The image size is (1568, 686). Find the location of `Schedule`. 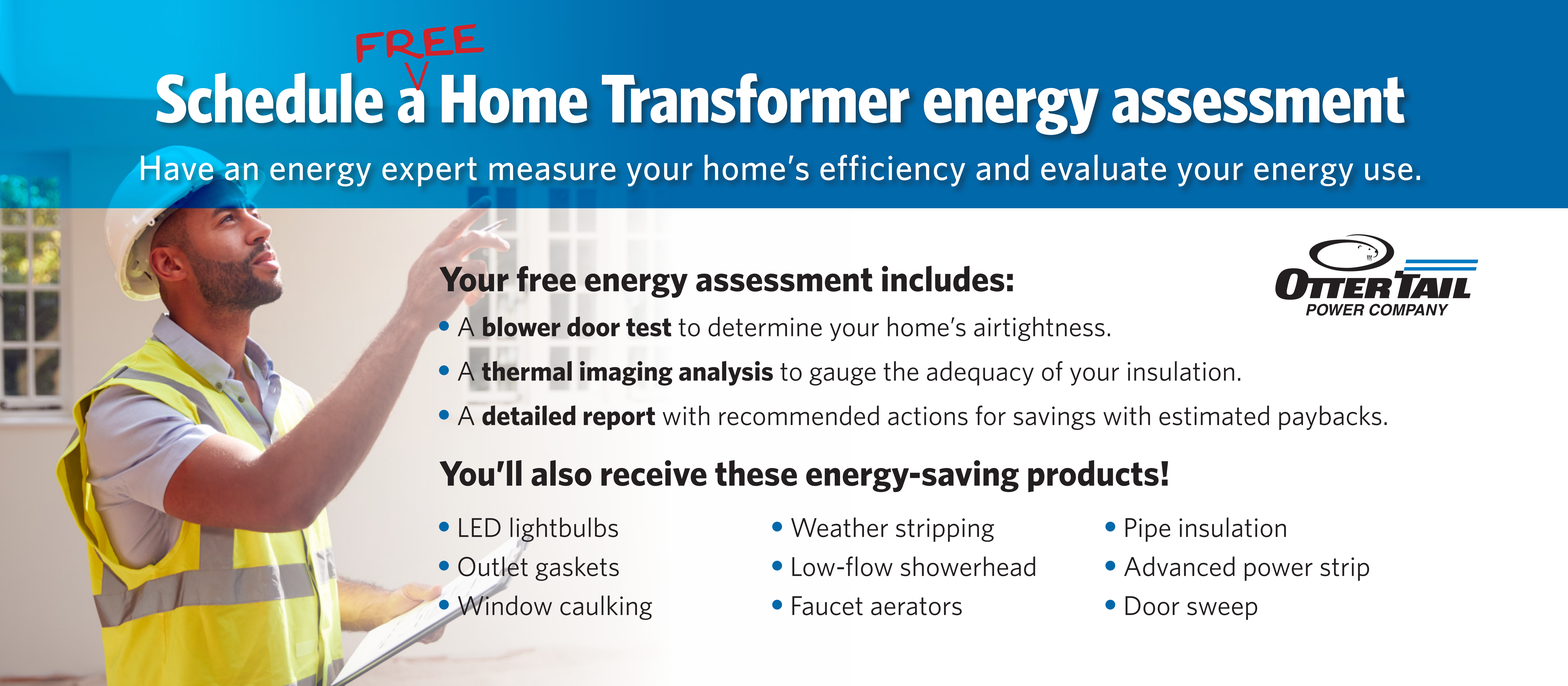

Schedule is located at coordinates (269, 98).
